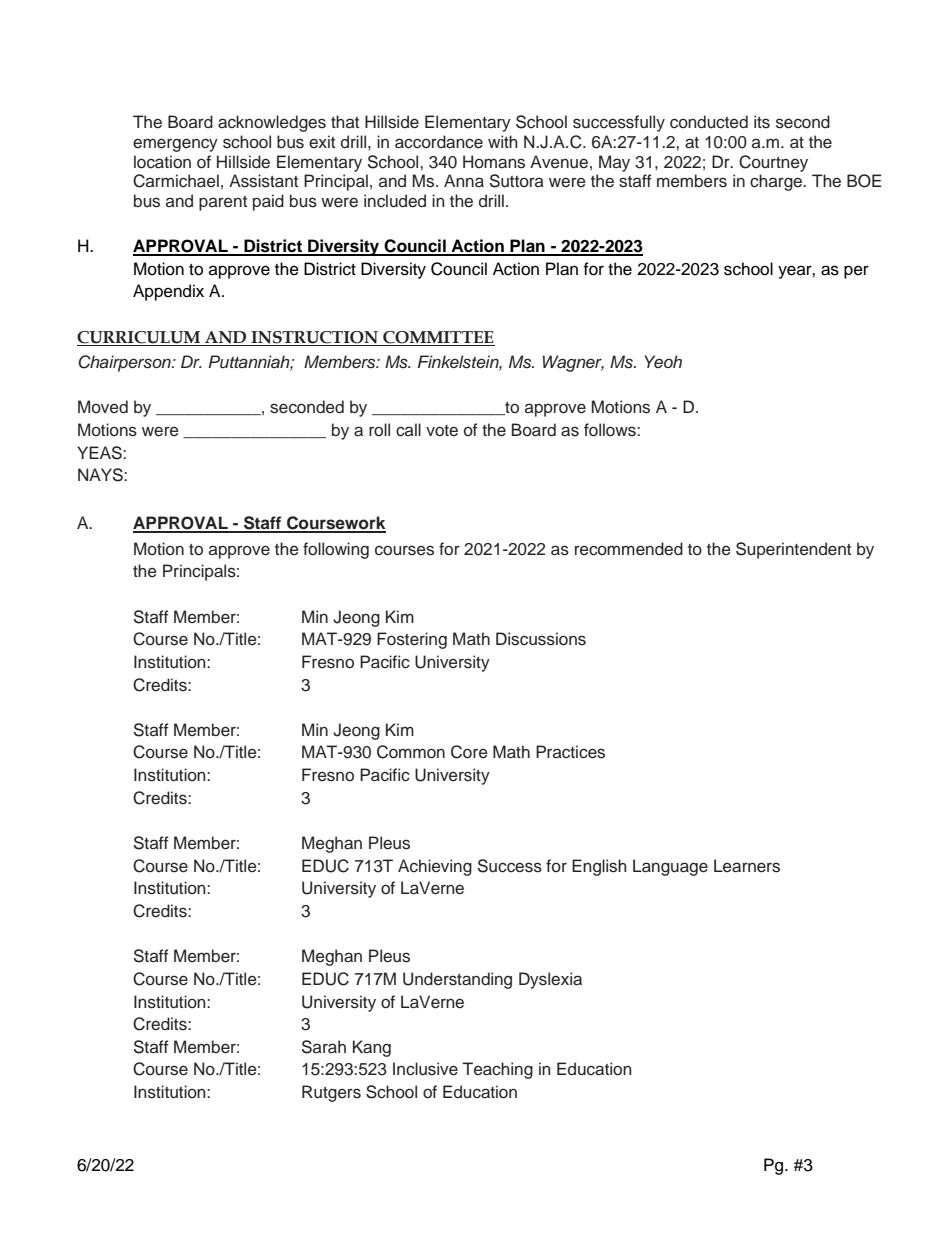 This image has width=952, height=1233. Describe the element at coordinates (793, 550) in the image. I see `Superintendent` at that location.
